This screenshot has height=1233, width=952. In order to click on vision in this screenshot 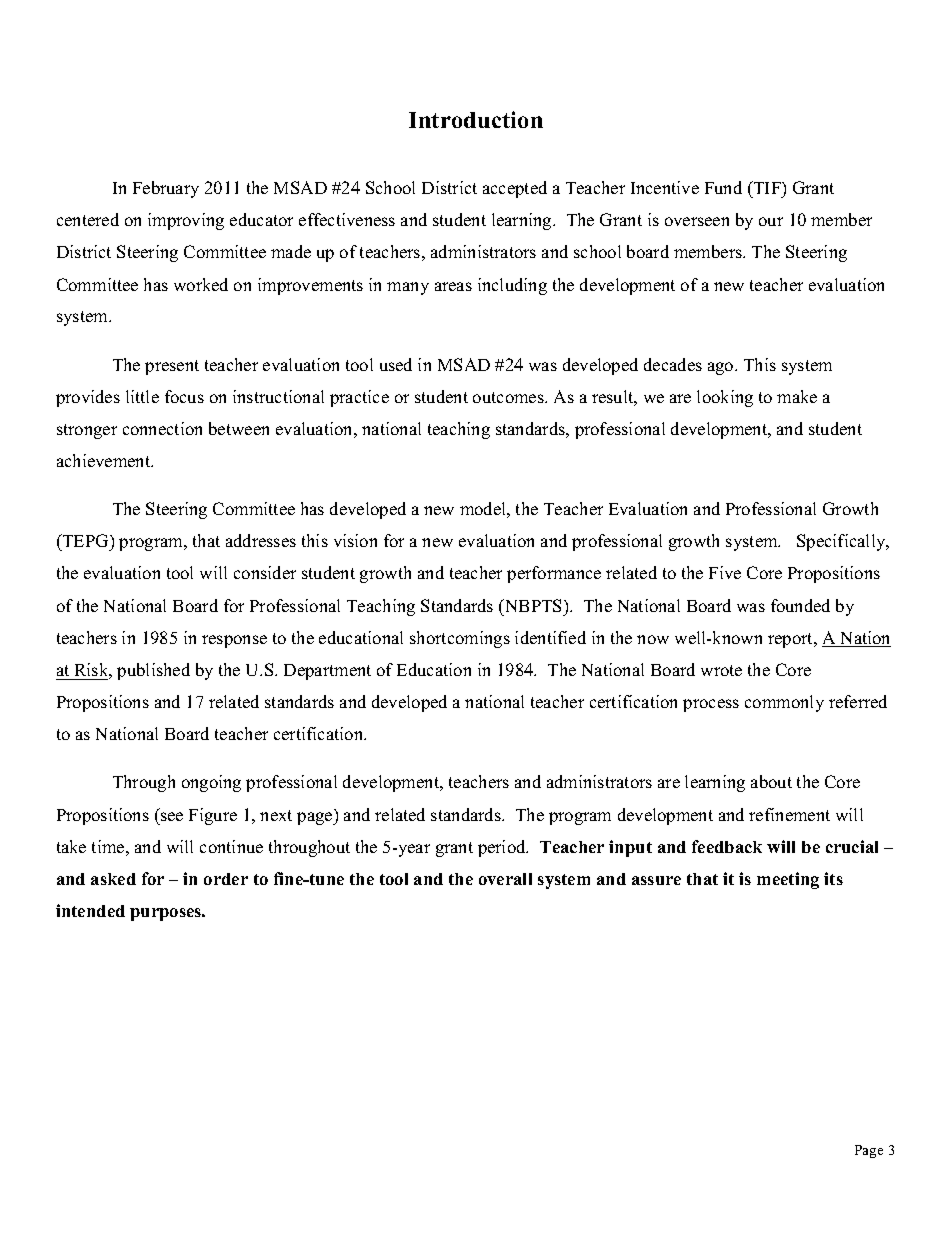, I will do `click(355, 540)`.
